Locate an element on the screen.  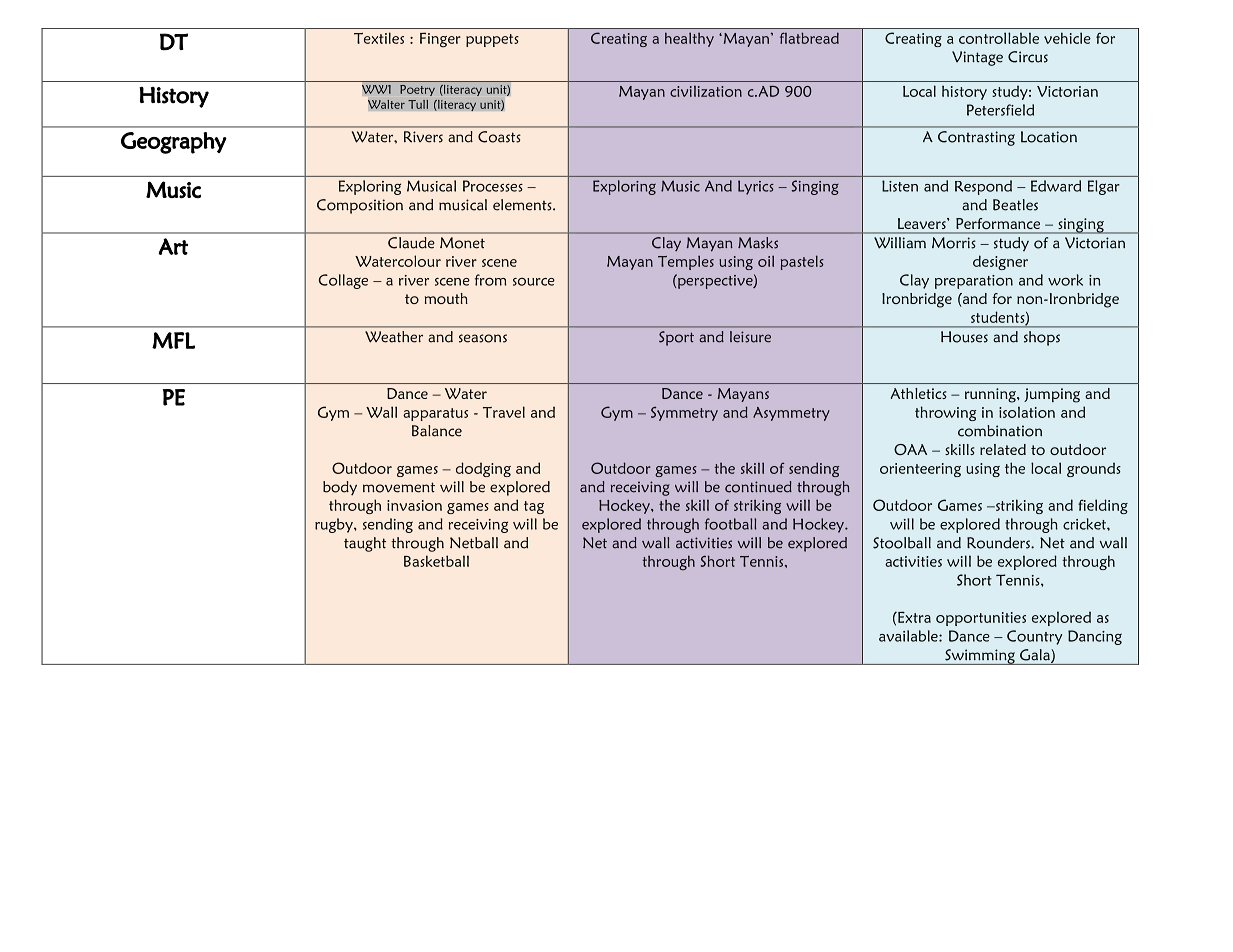
Sport is located at coordinates (676, 338).
